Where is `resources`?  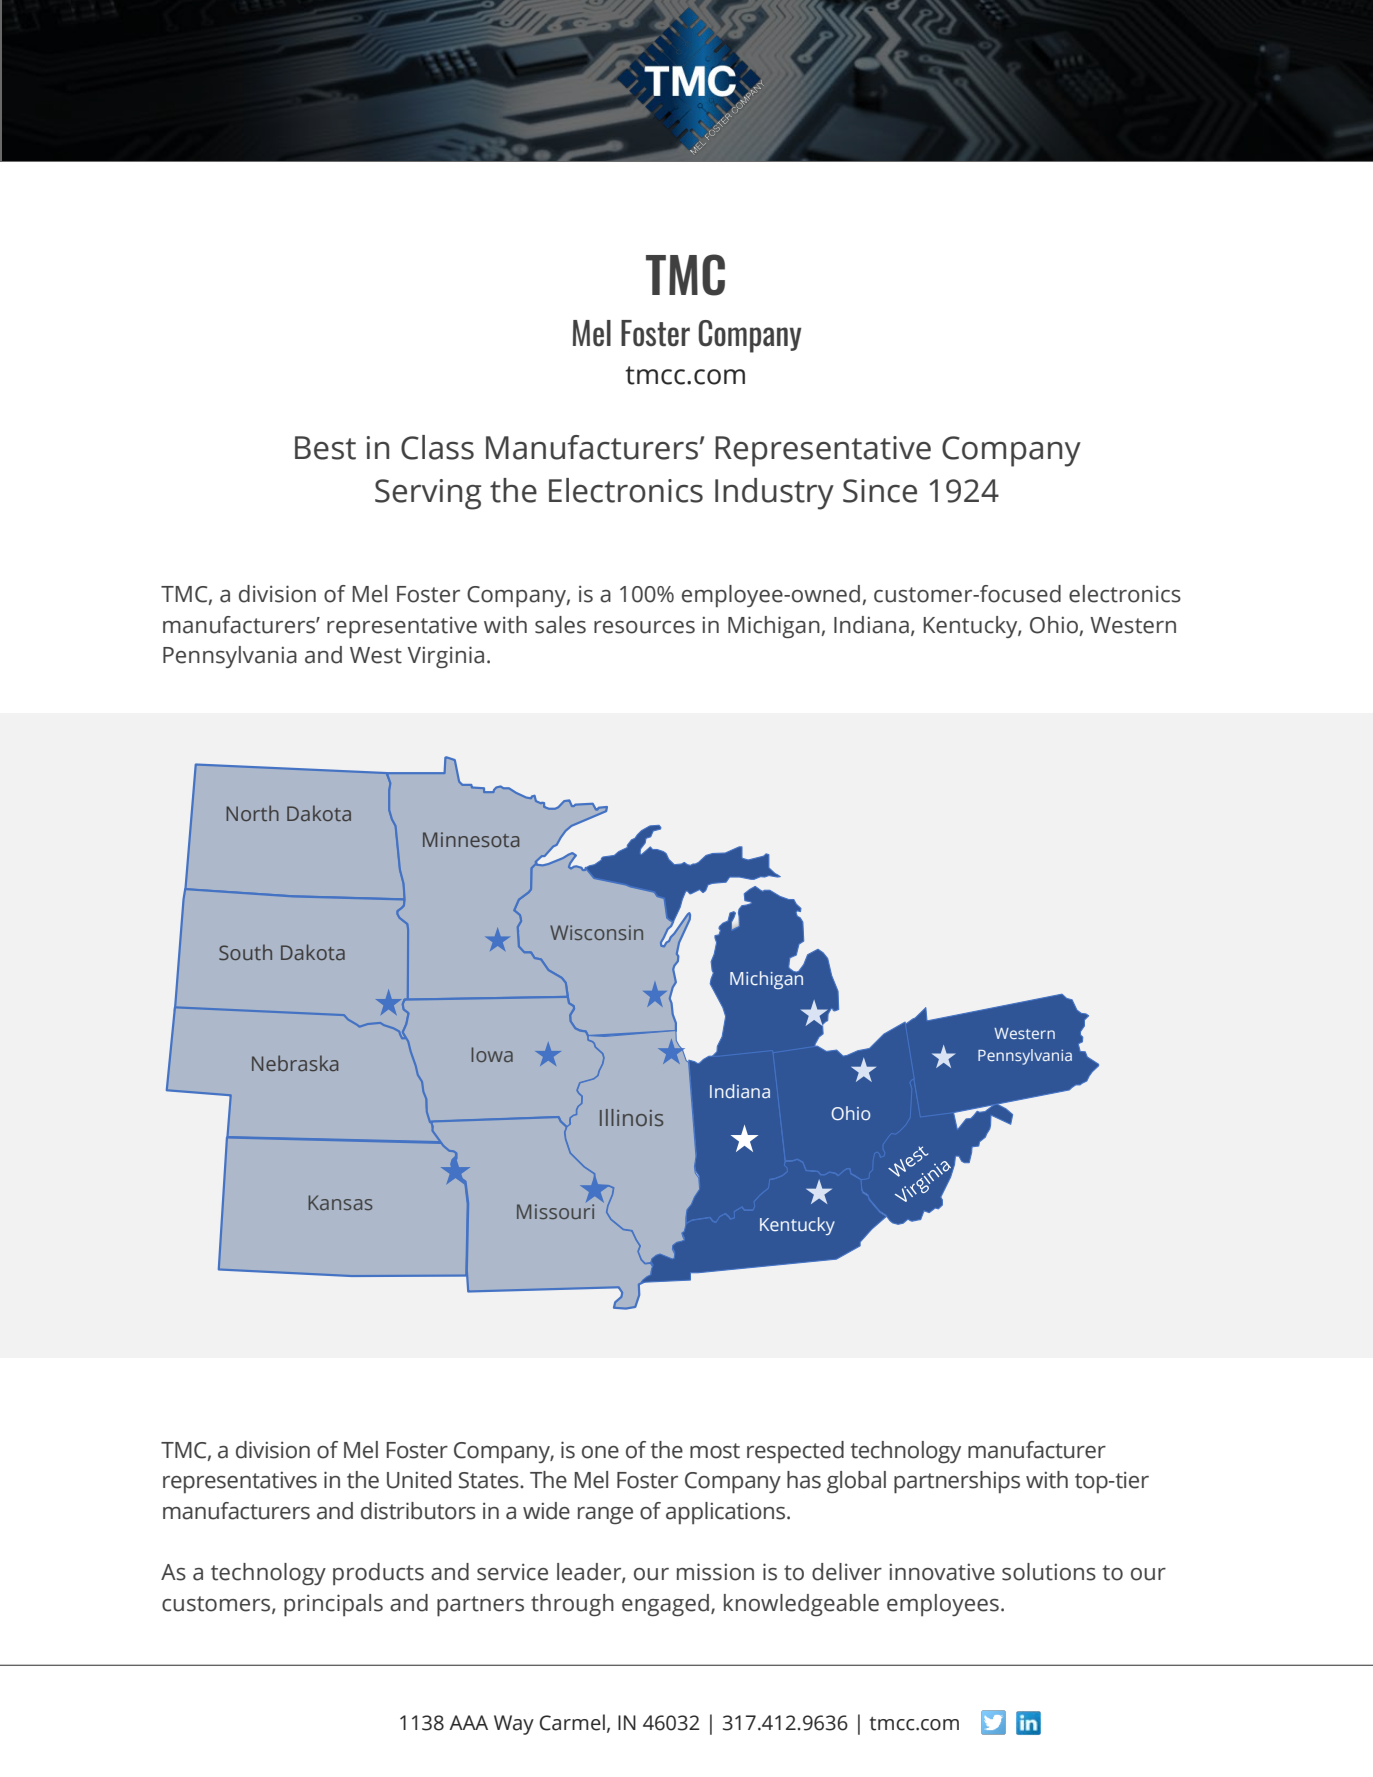 resources is located at coordinates (644, 627).
